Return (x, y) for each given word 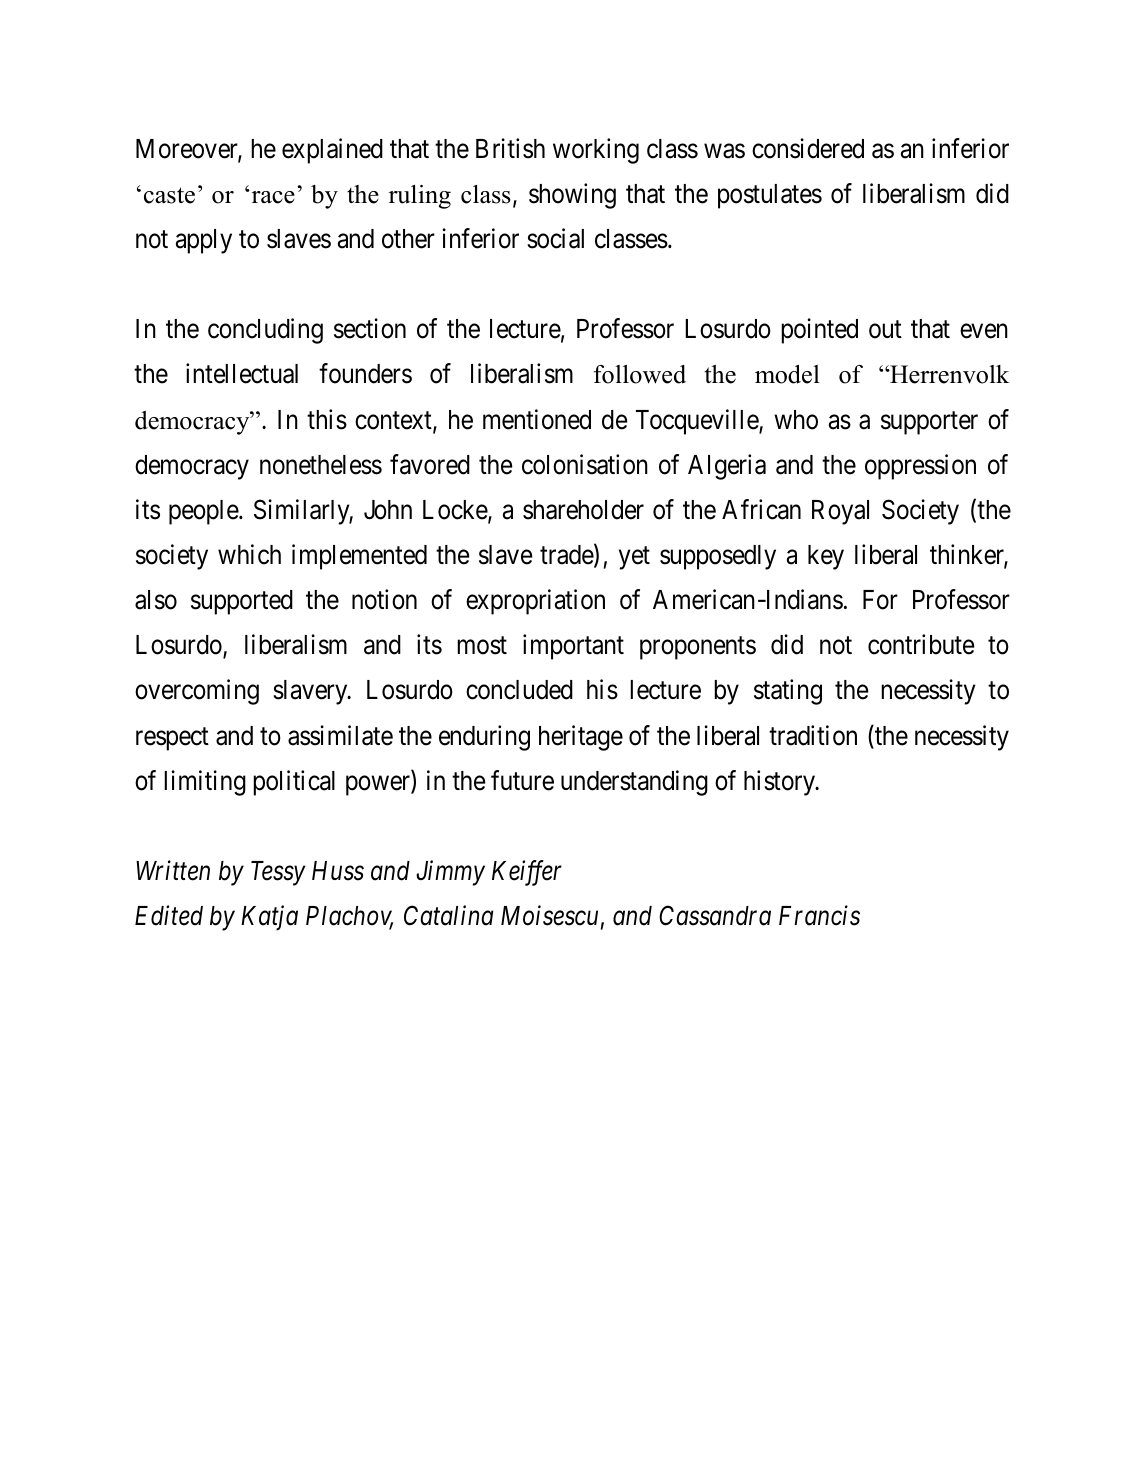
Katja (269, 918)
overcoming (197, 692)
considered (808, 148)
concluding (265, 331)
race (272, 197)
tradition (813, 735)
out (885, 330)
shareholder (583, 510)
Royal (840, 512)
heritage (581, 738)
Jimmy (450, 873)
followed (640, 374)
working (596, 151)
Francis (819, 916)
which (249, 554)
